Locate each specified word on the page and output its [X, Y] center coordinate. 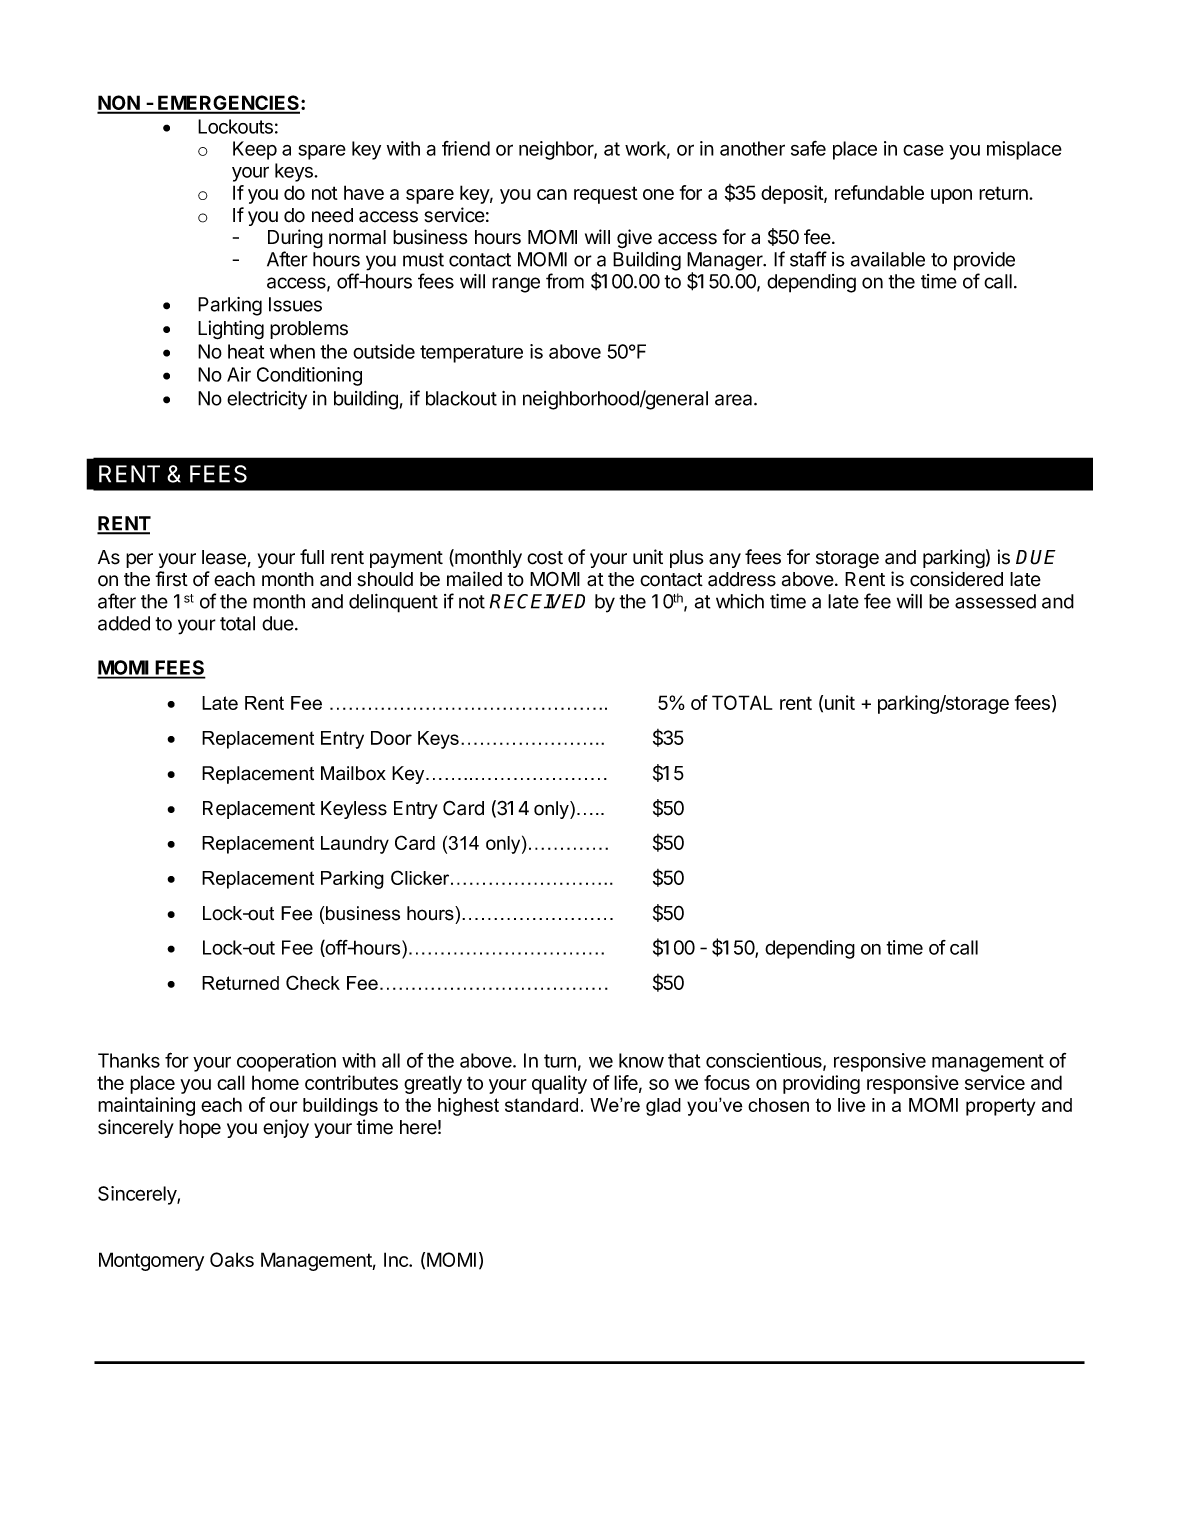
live [852, 1105]
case [923, 150]
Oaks [232, 1259]
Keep [255, 150]
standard [541, 1105]
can [552, 194]
